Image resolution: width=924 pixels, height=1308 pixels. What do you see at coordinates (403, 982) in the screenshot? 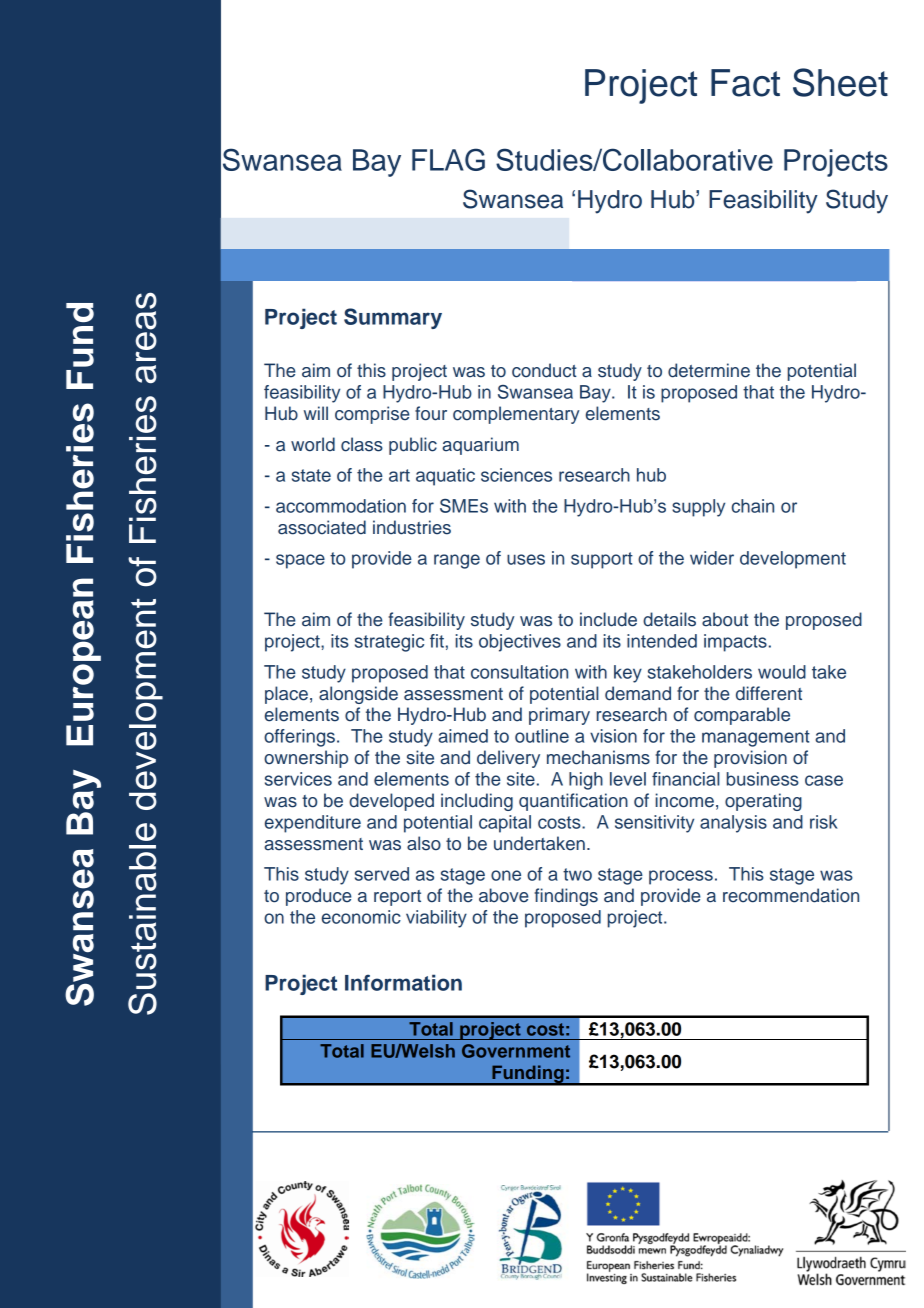
I see `Information` at bounding box center [403, 982].
